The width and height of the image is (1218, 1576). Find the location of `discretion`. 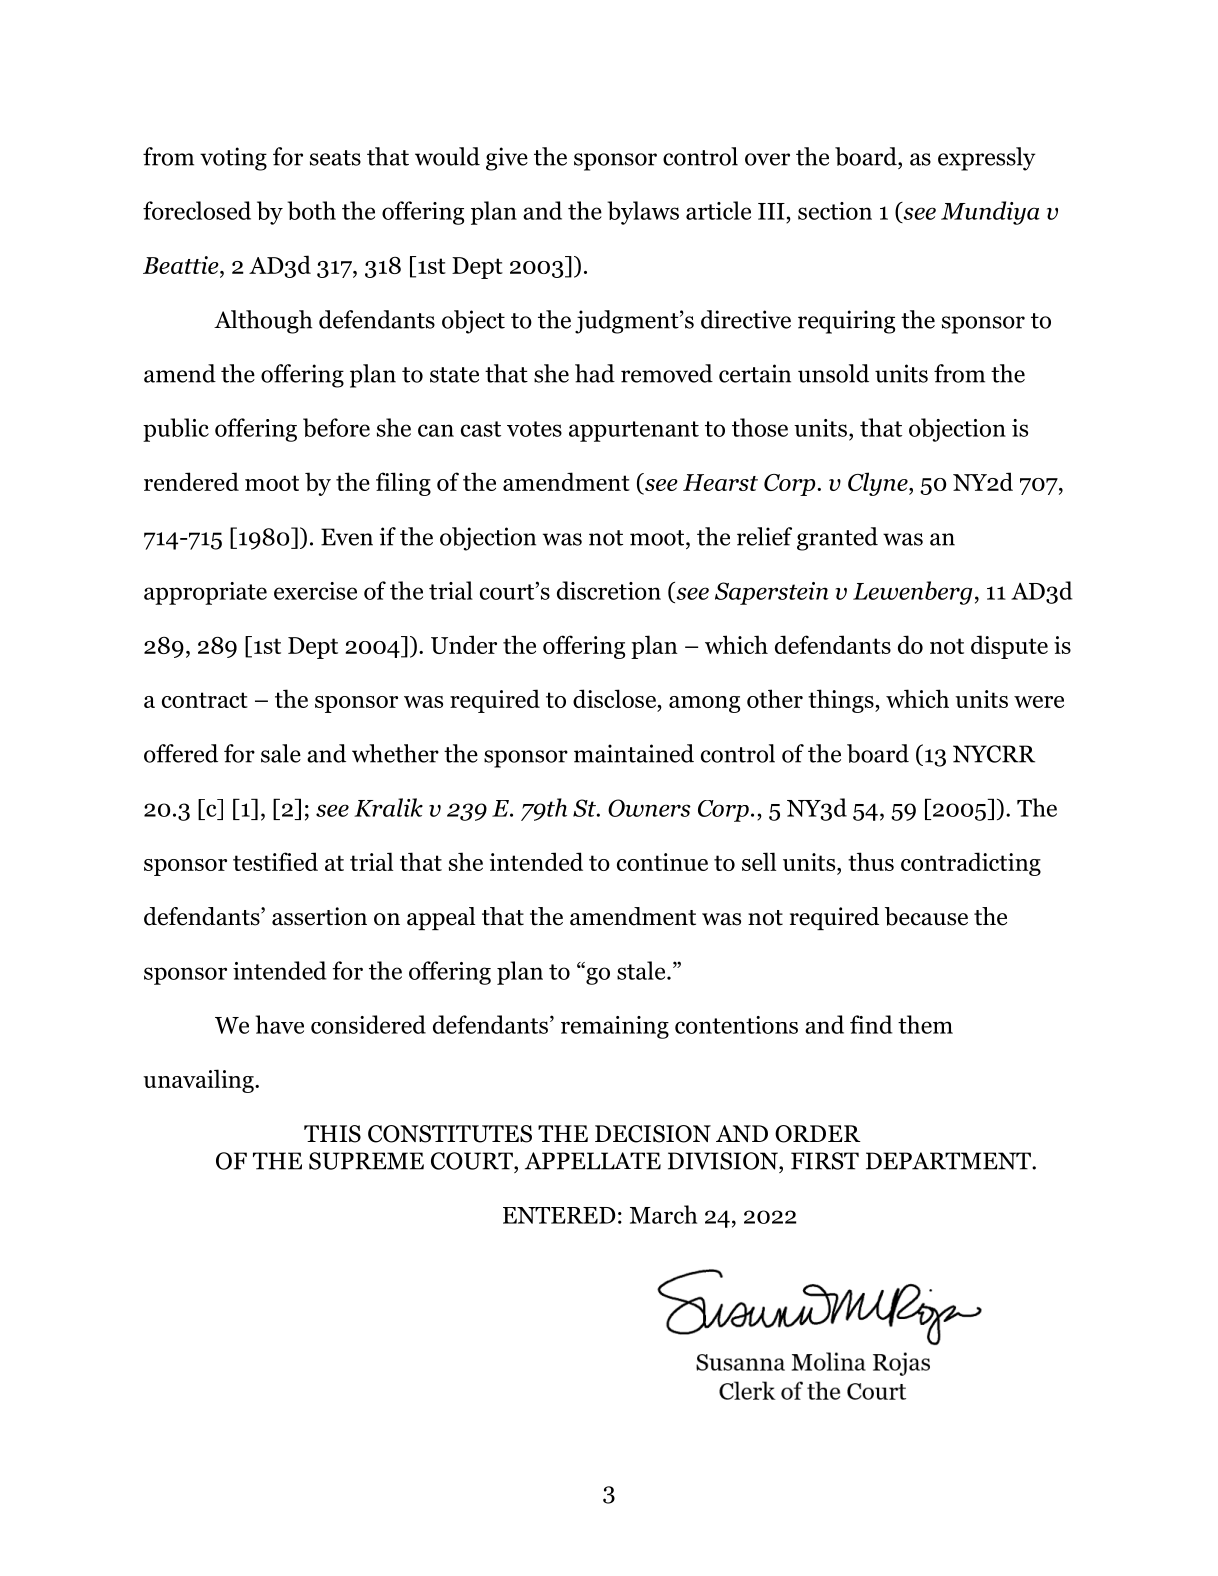

discretion is located at coordinates (609, 590).
